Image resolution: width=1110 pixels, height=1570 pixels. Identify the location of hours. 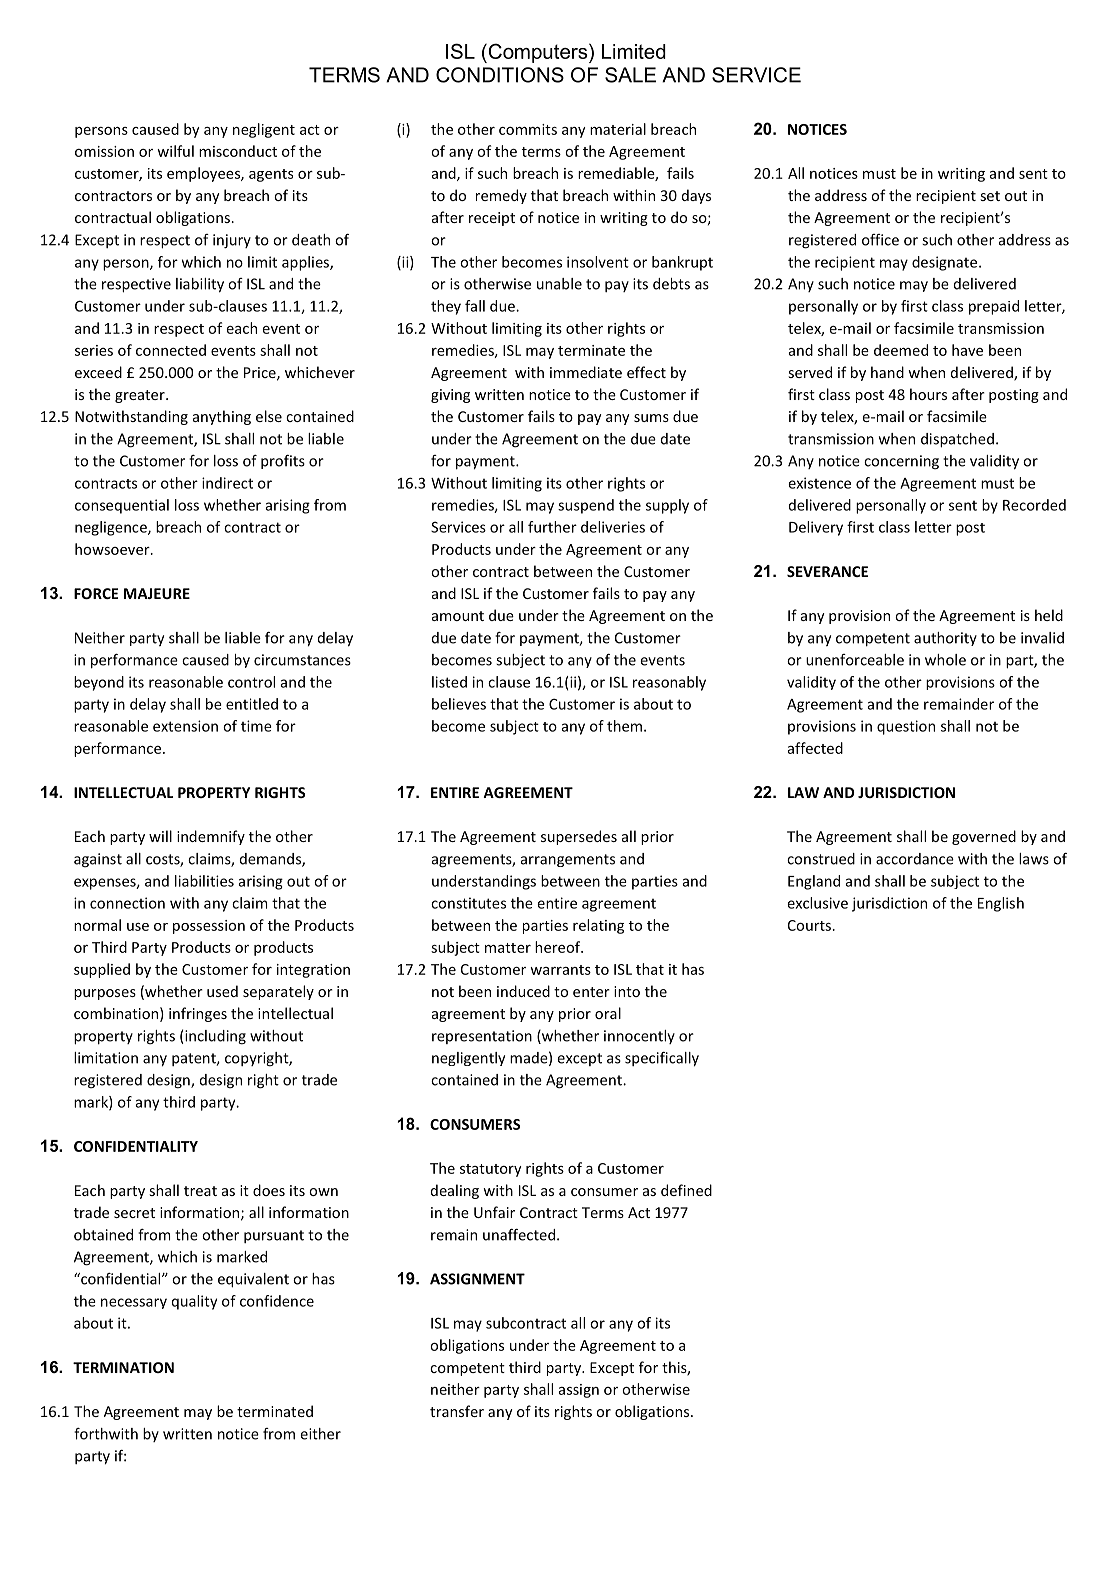
(928, 394).
